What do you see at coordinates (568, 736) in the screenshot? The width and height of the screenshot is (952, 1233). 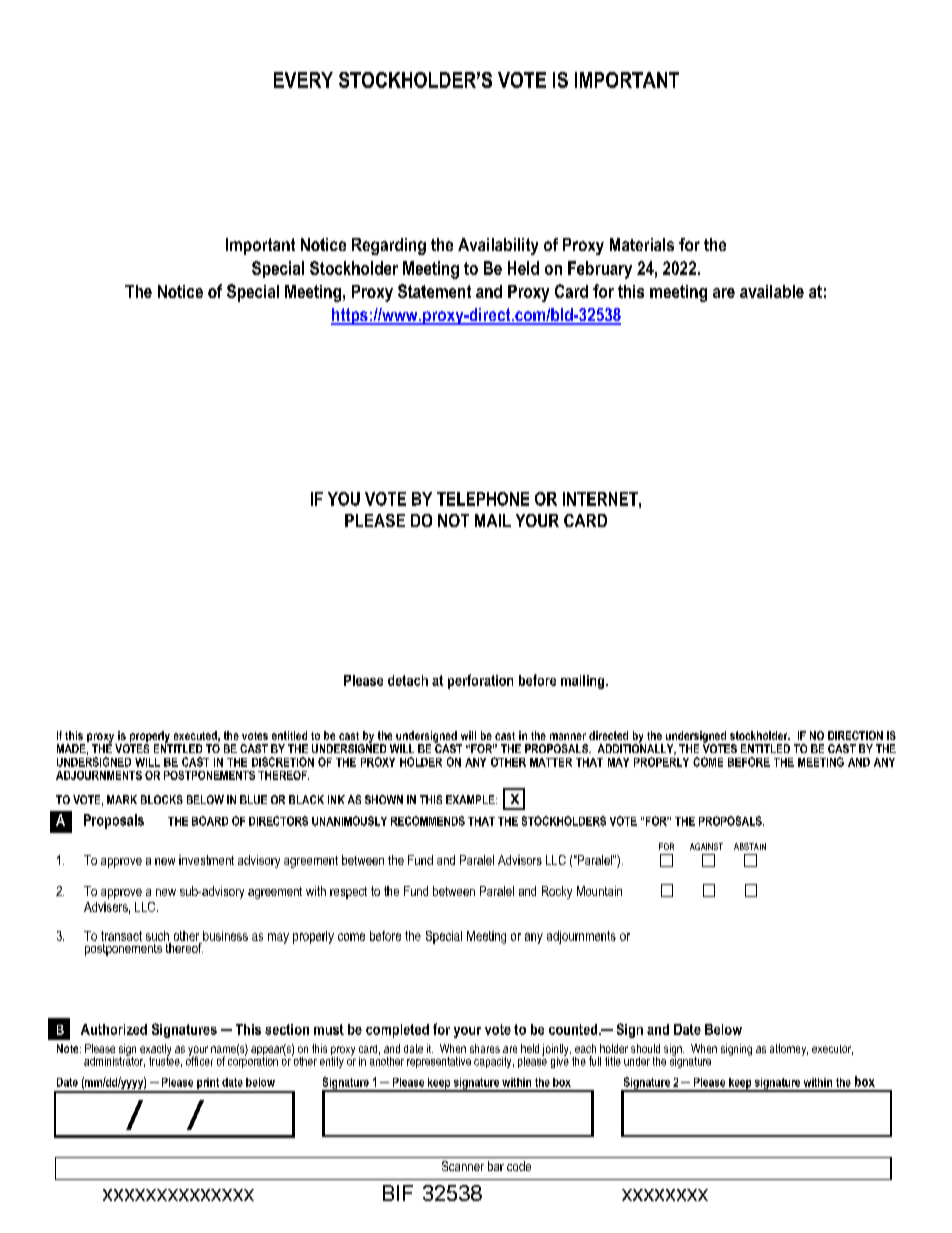 I see `manner` at bounding box center [568, 736].
